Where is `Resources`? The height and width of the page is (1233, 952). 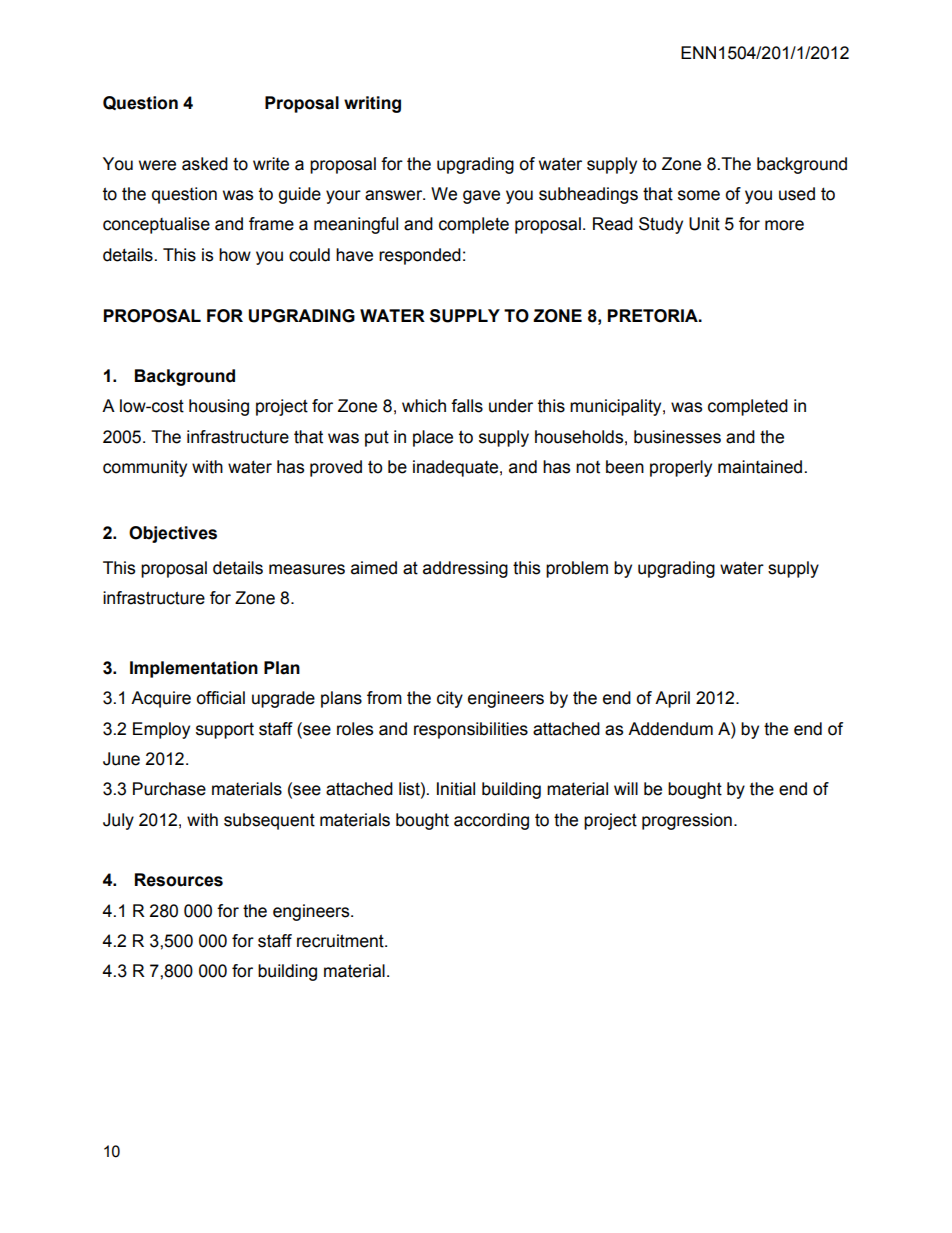
Resources is located at coordinates (179, 880).
